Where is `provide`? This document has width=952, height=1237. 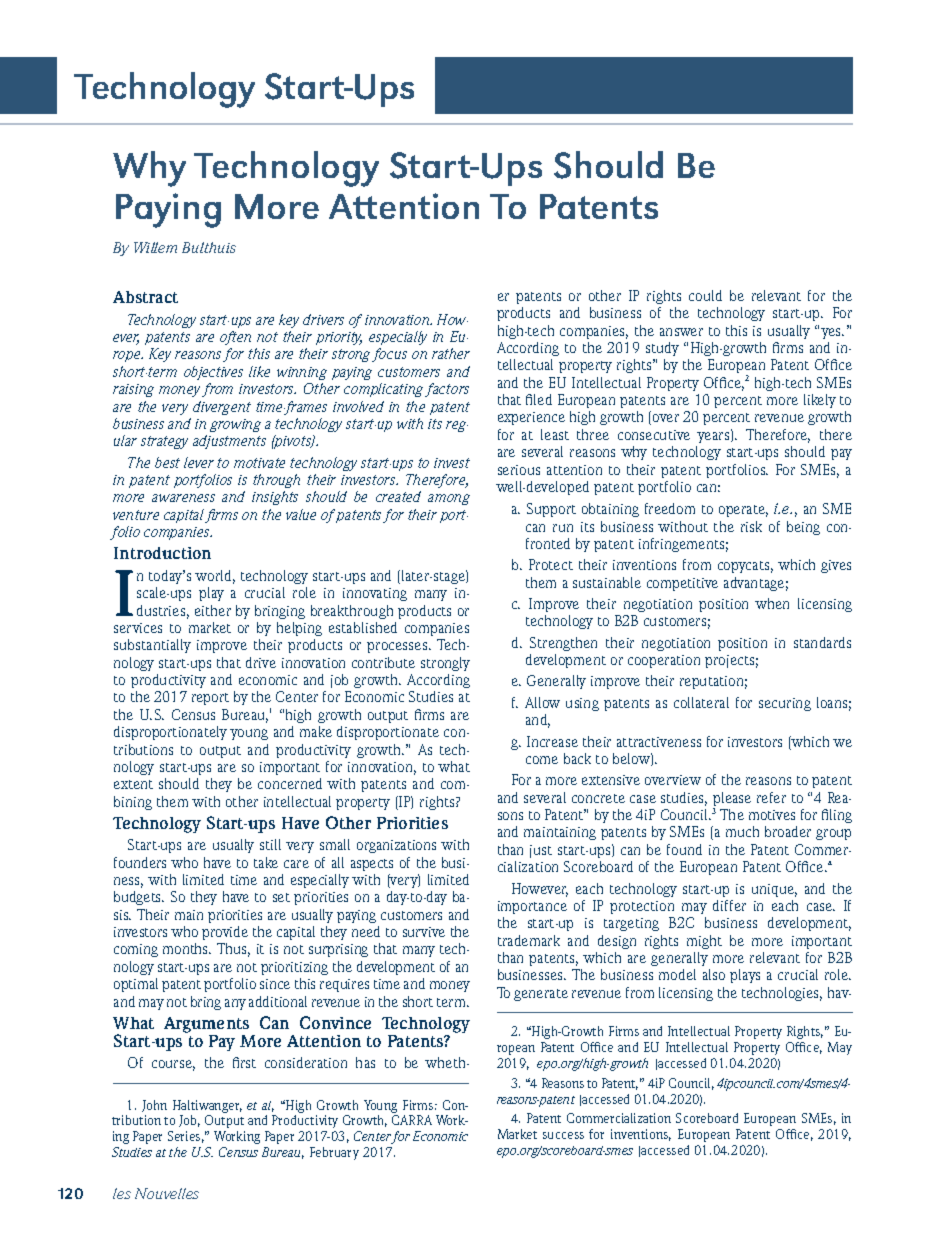 provide is located at coordinates (225, 933).
